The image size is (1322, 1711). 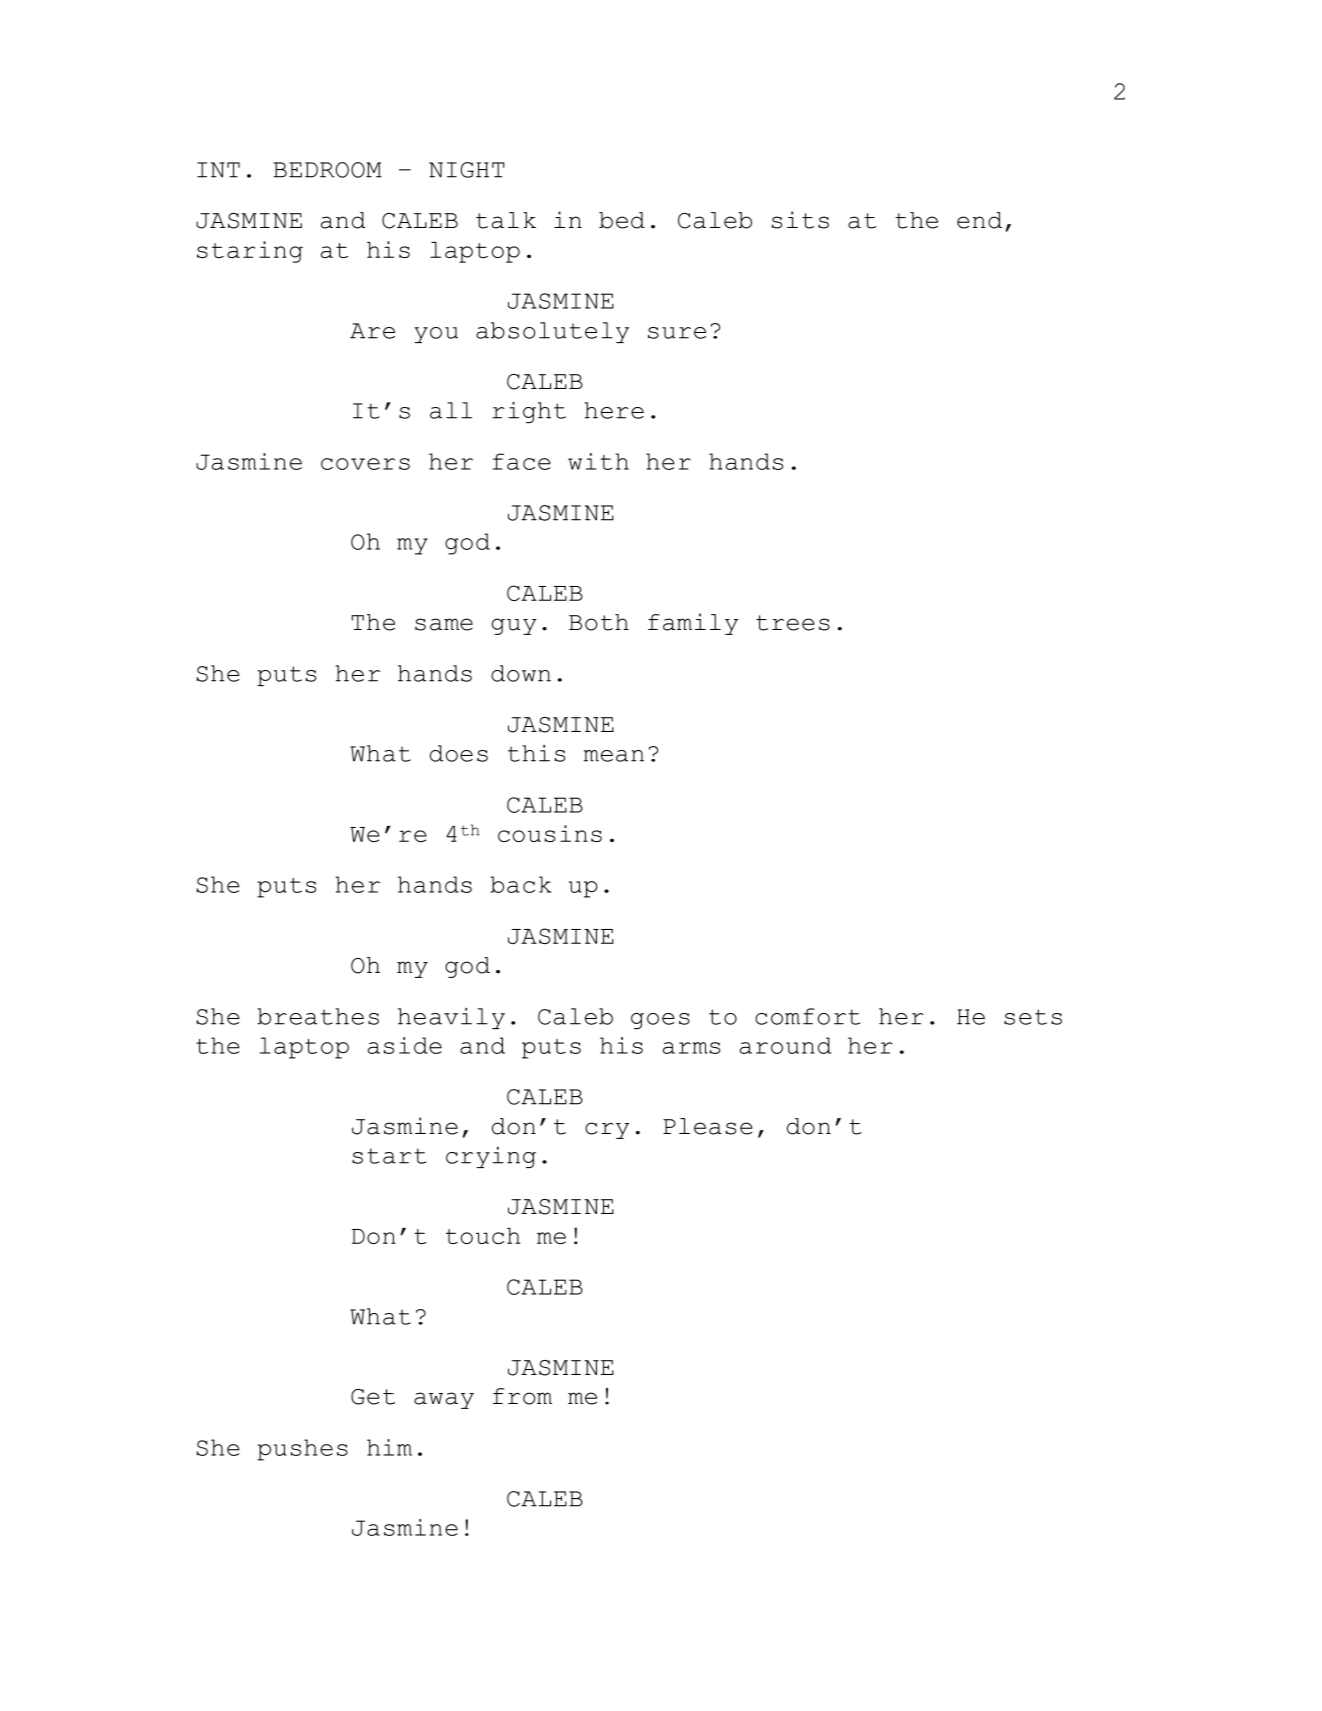 I want to click on around, so click(x=785, y=1045).
